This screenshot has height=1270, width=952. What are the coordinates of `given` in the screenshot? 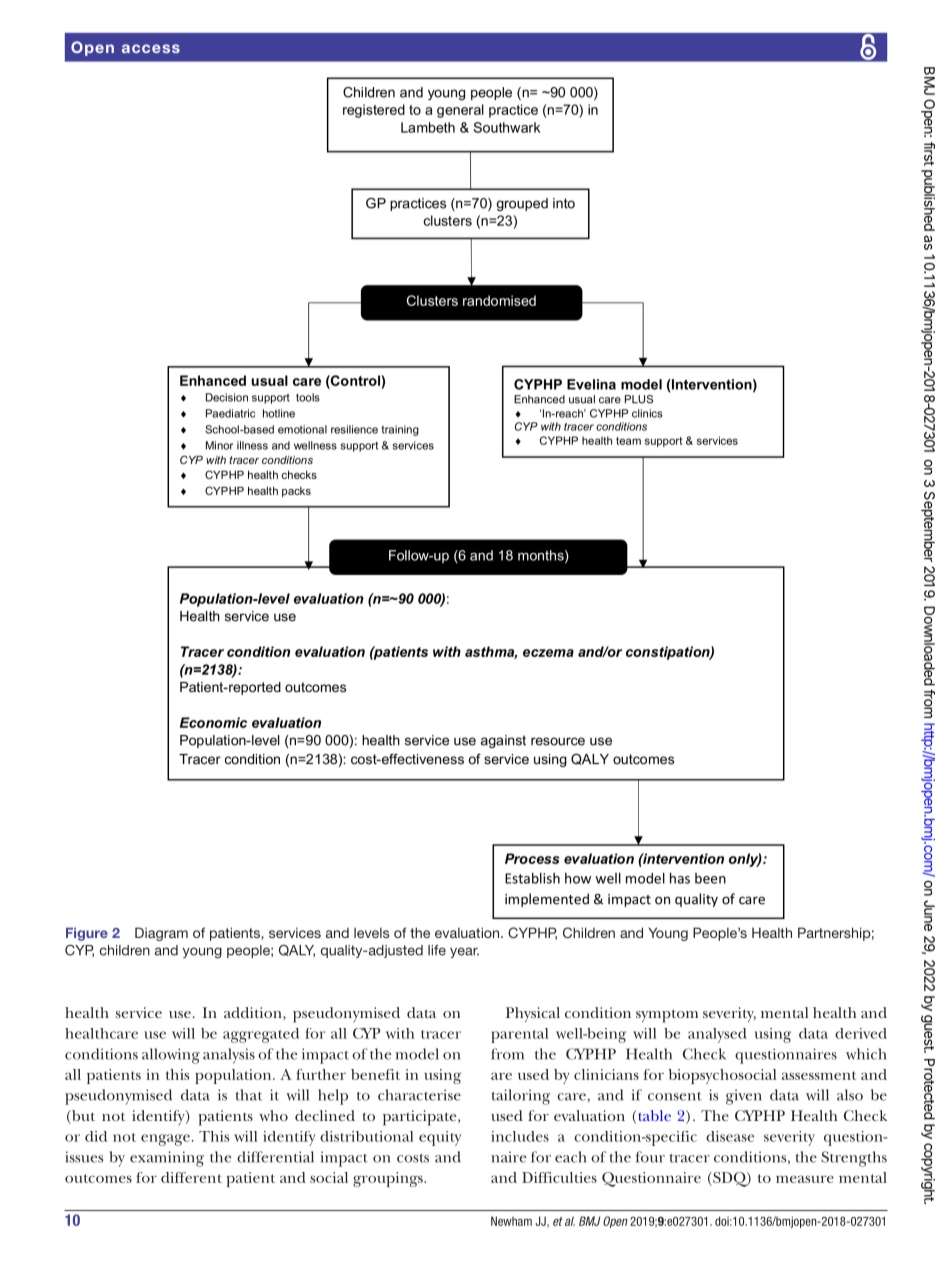 It's located at (744, 1097).
